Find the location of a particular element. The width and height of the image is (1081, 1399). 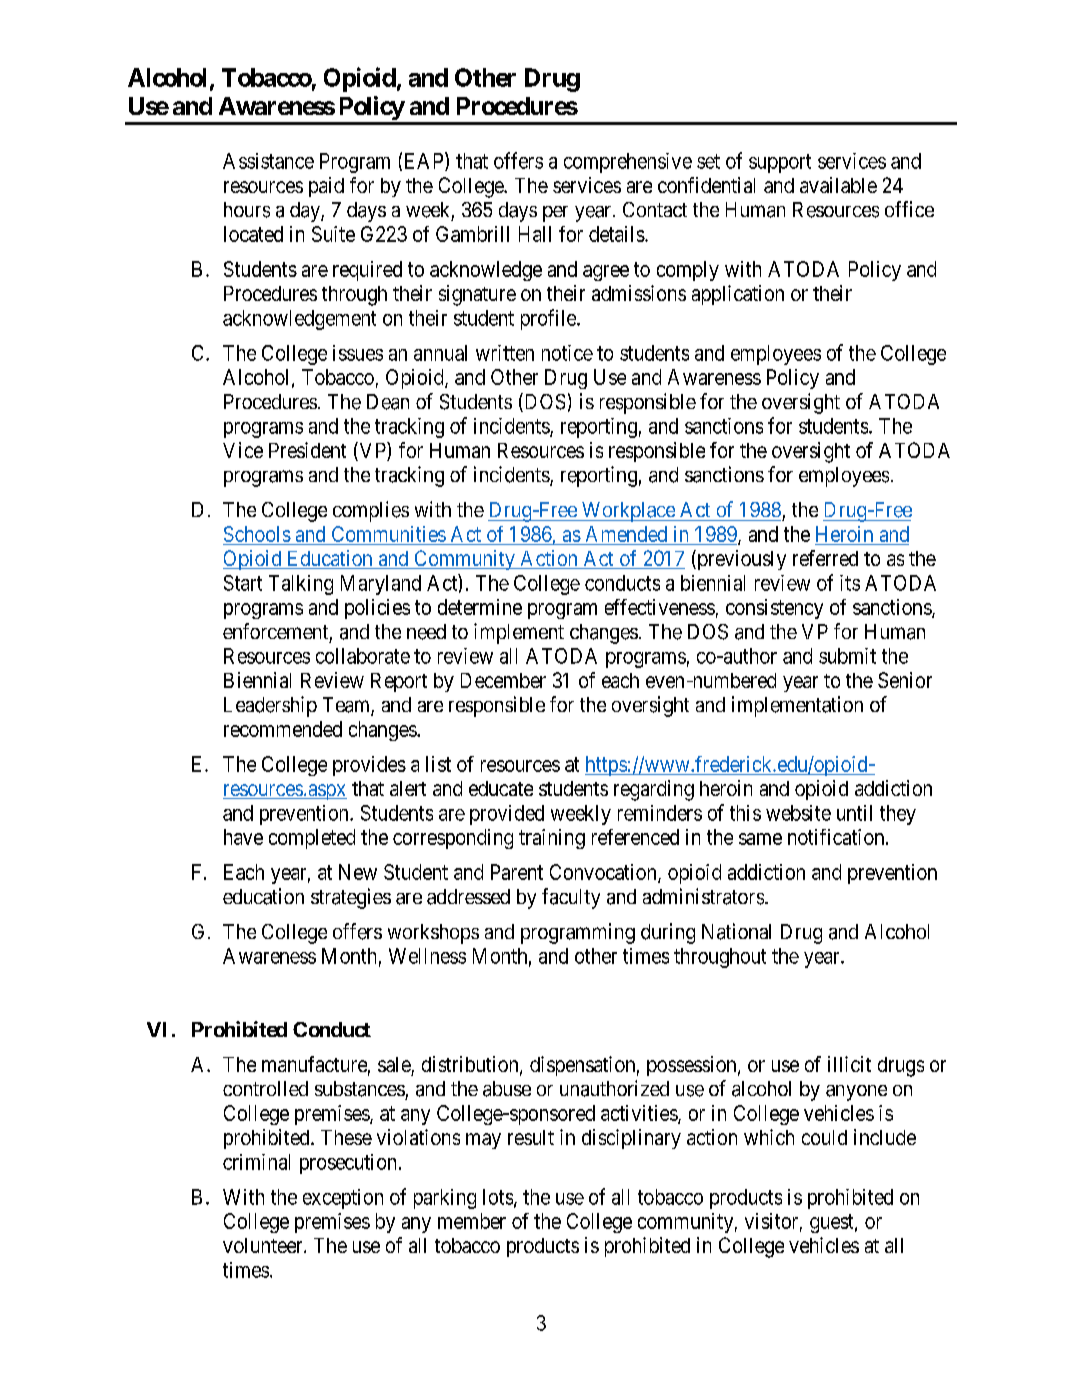

submit is located at coordinates (847, 656).
